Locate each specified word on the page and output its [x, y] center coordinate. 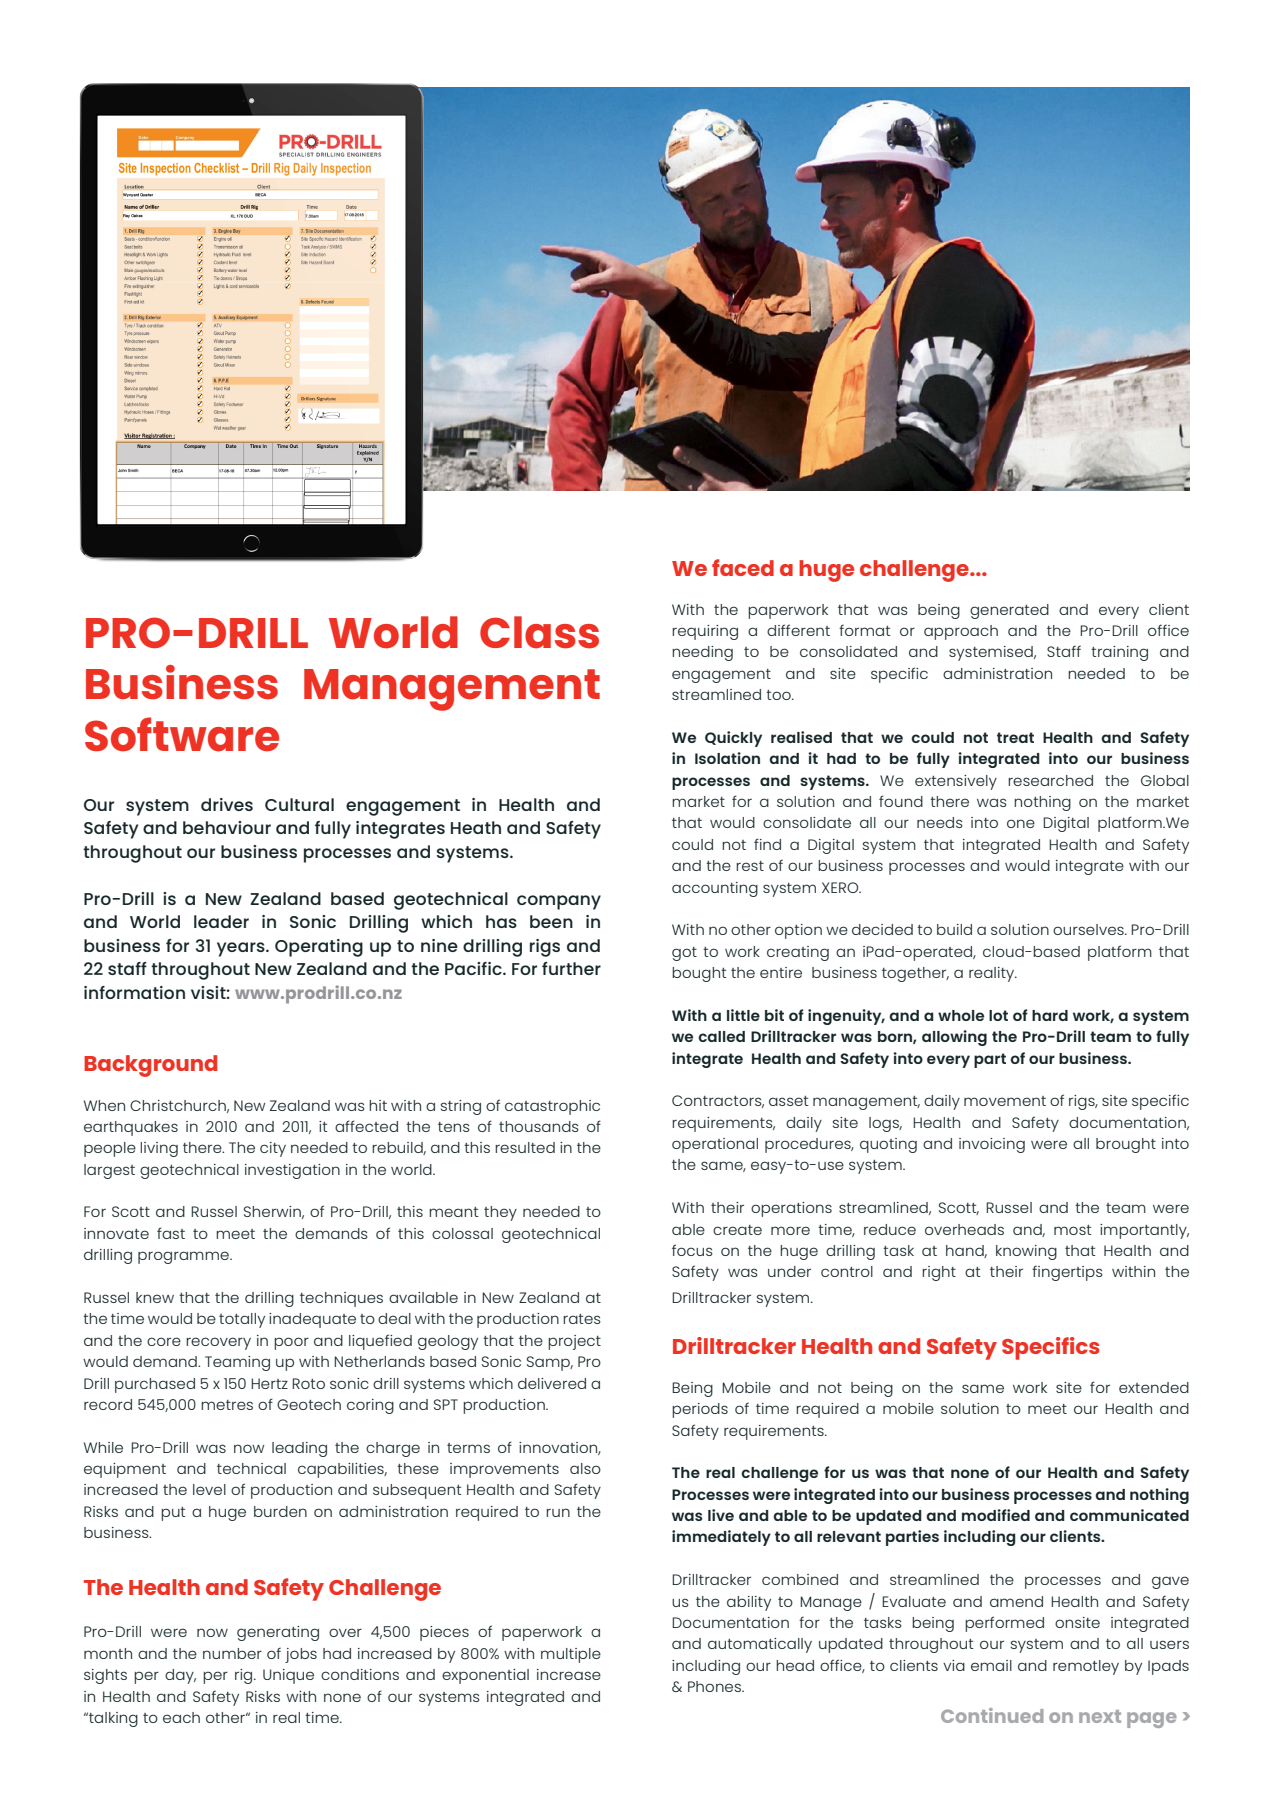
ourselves [1089, 929]
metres [227, 1405]
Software [182, 734]
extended [1154, 1387]
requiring [705, 632]
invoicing [992, 1145]
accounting [715, 889]
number [232, 1653]
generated [1009, 611]
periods [700, 1410]
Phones [715, 1686]
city [273, 1149]
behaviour [227, 827]
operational [715, 1145]
